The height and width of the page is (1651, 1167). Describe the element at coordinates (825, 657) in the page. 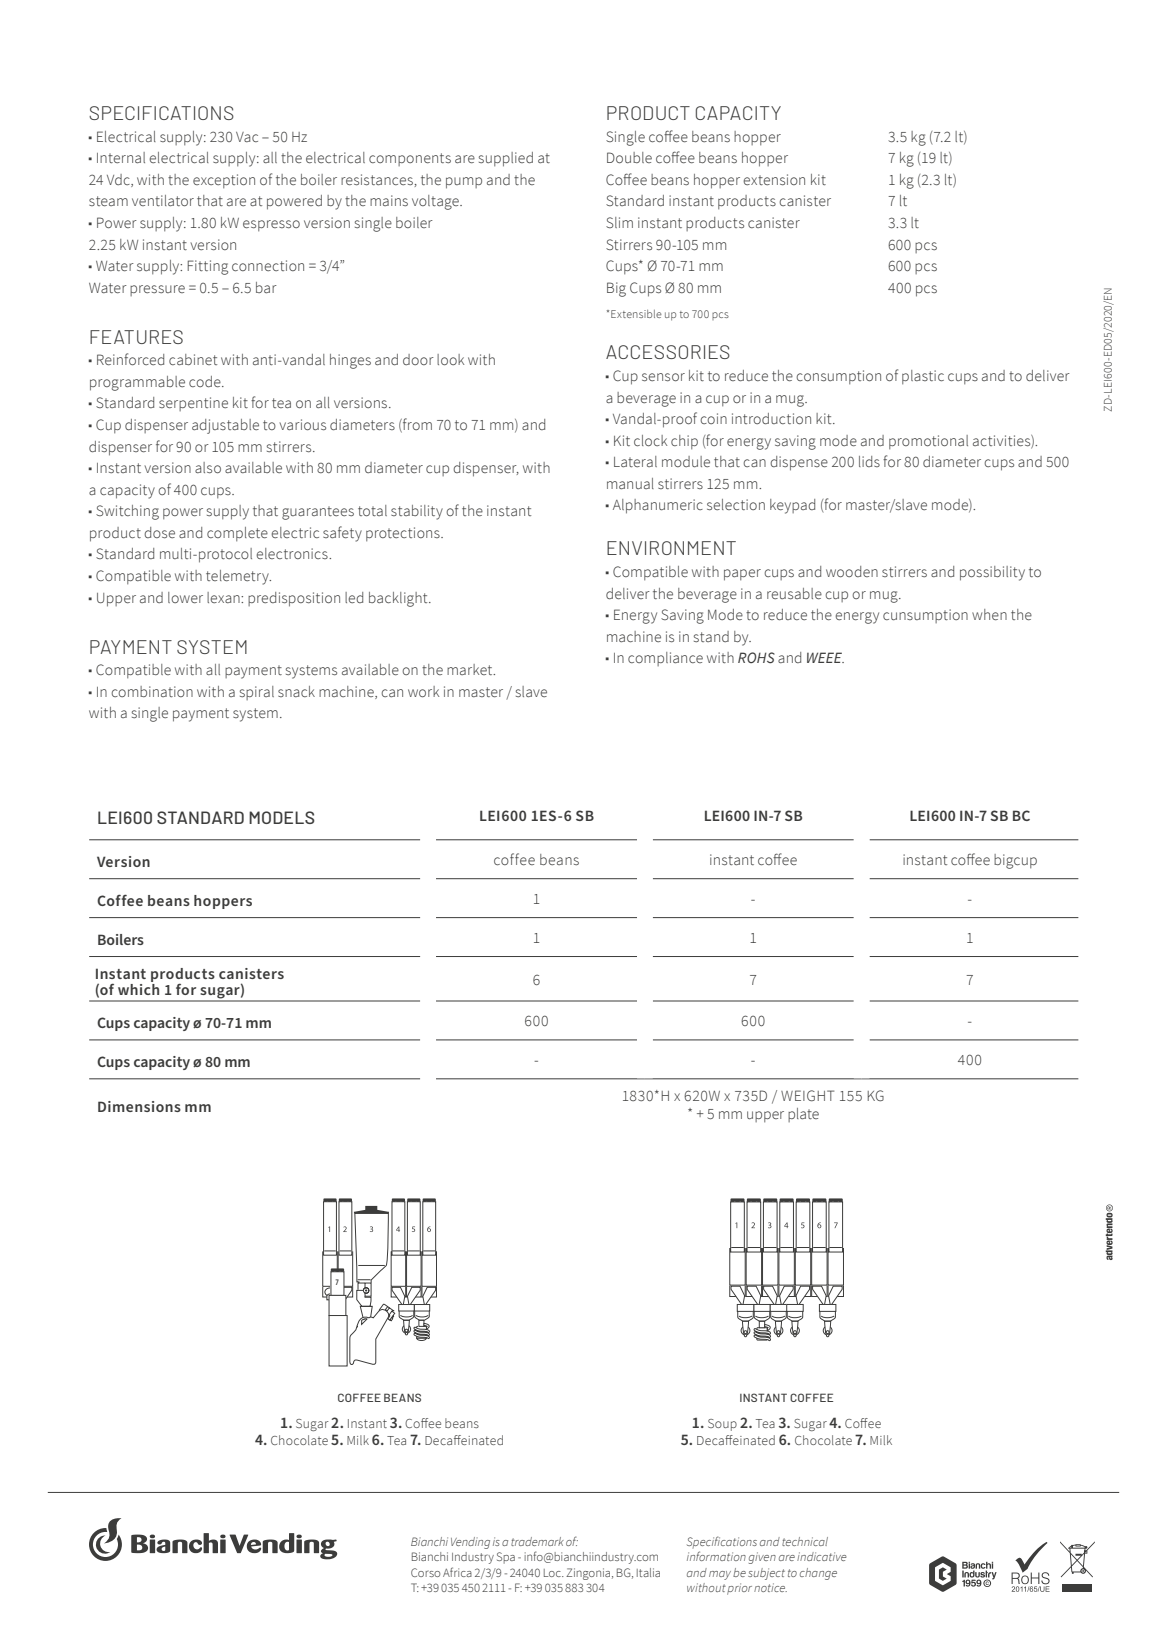

I see `WEEE` at that location.
